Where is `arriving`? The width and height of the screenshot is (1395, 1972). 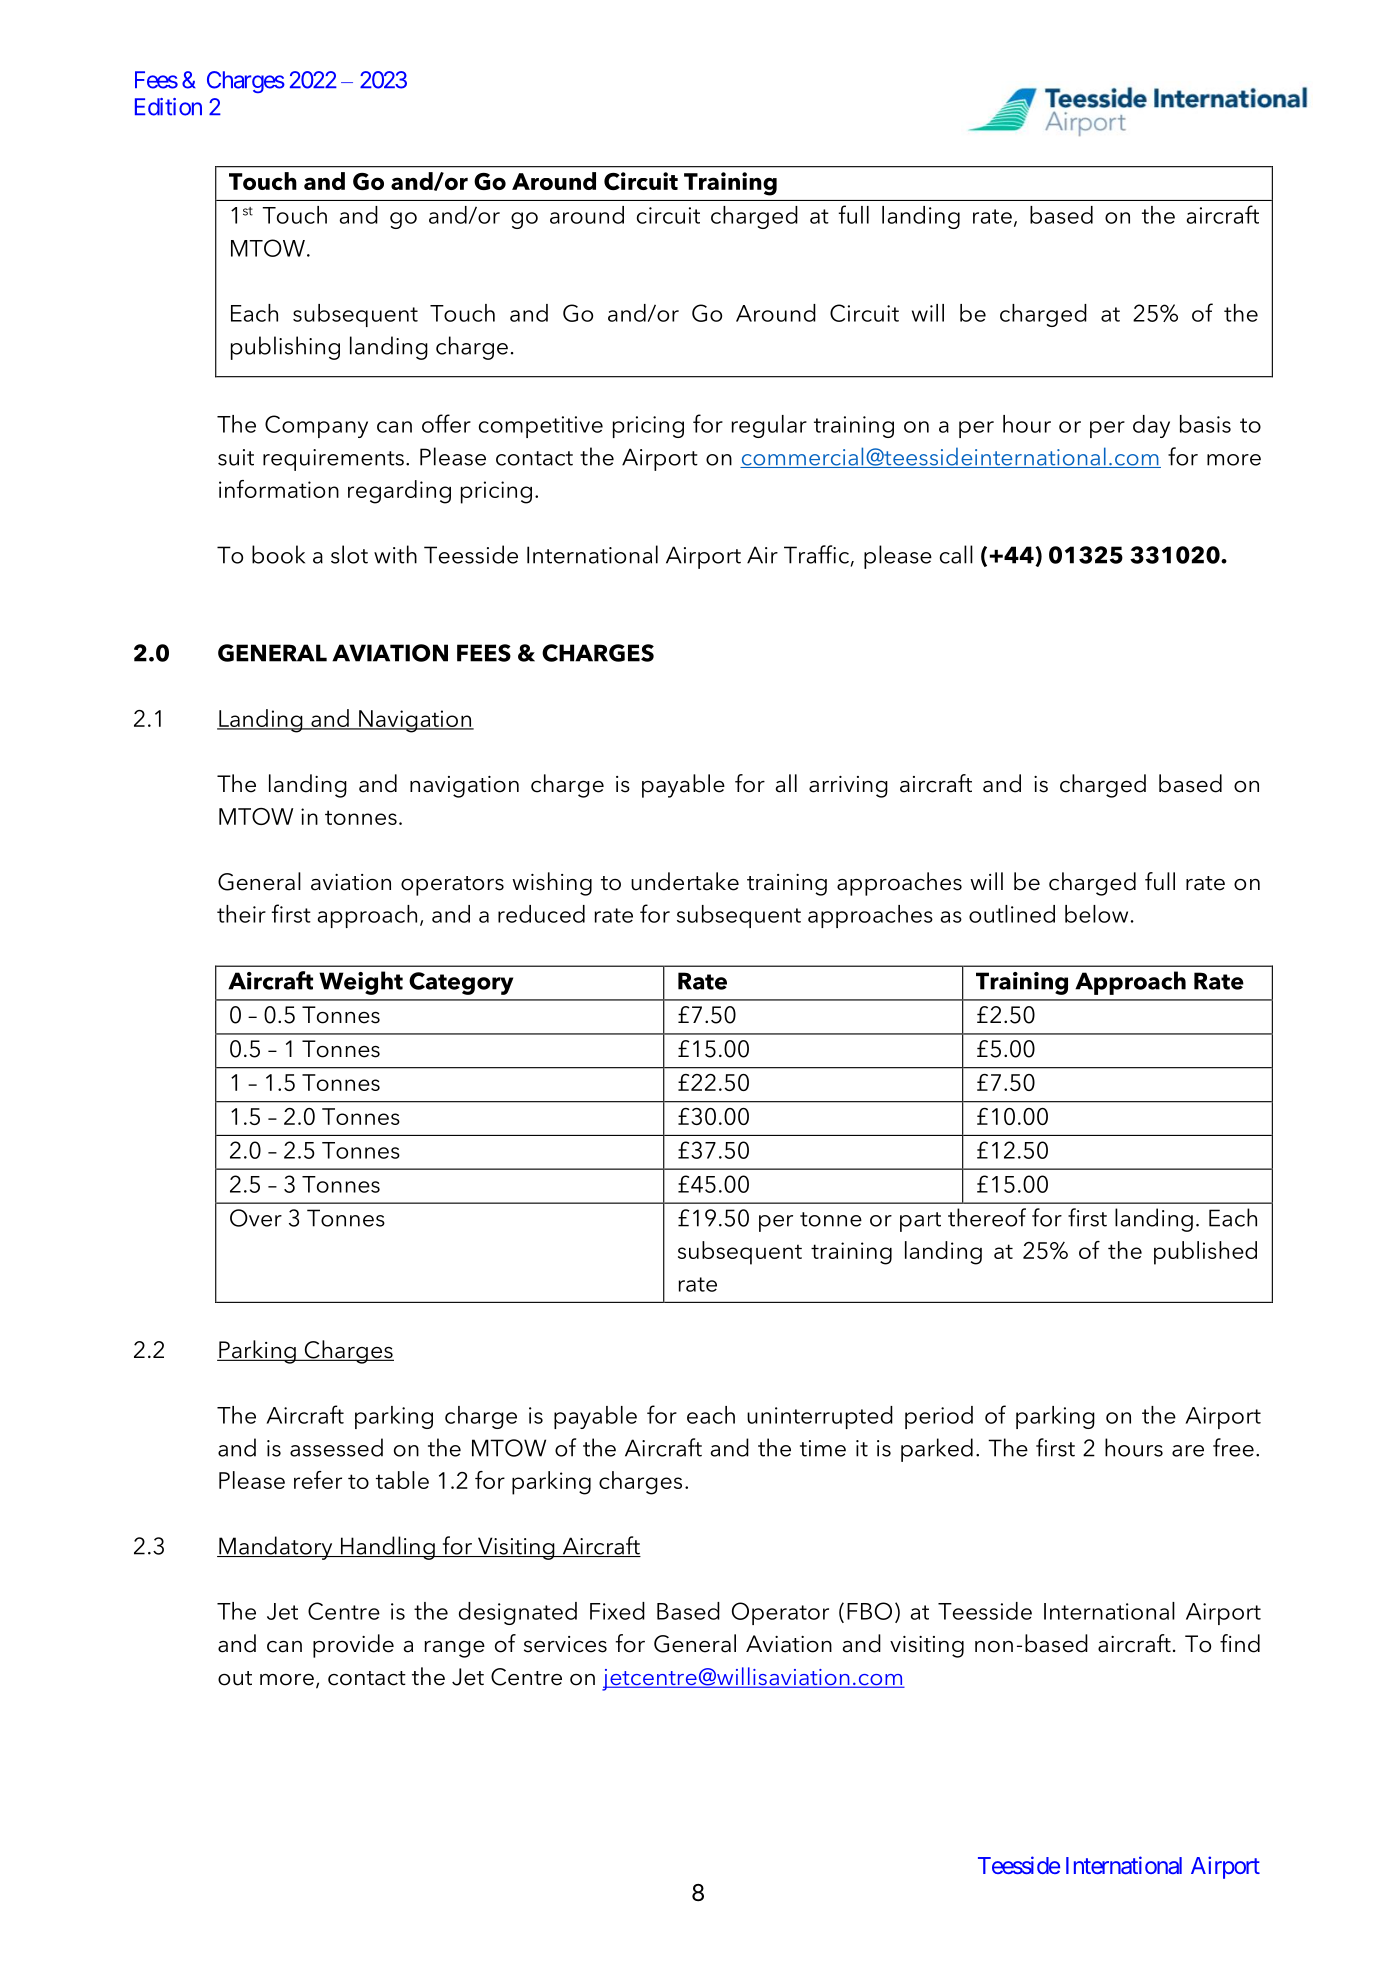
arriving is located at coordinates (848, 787).
